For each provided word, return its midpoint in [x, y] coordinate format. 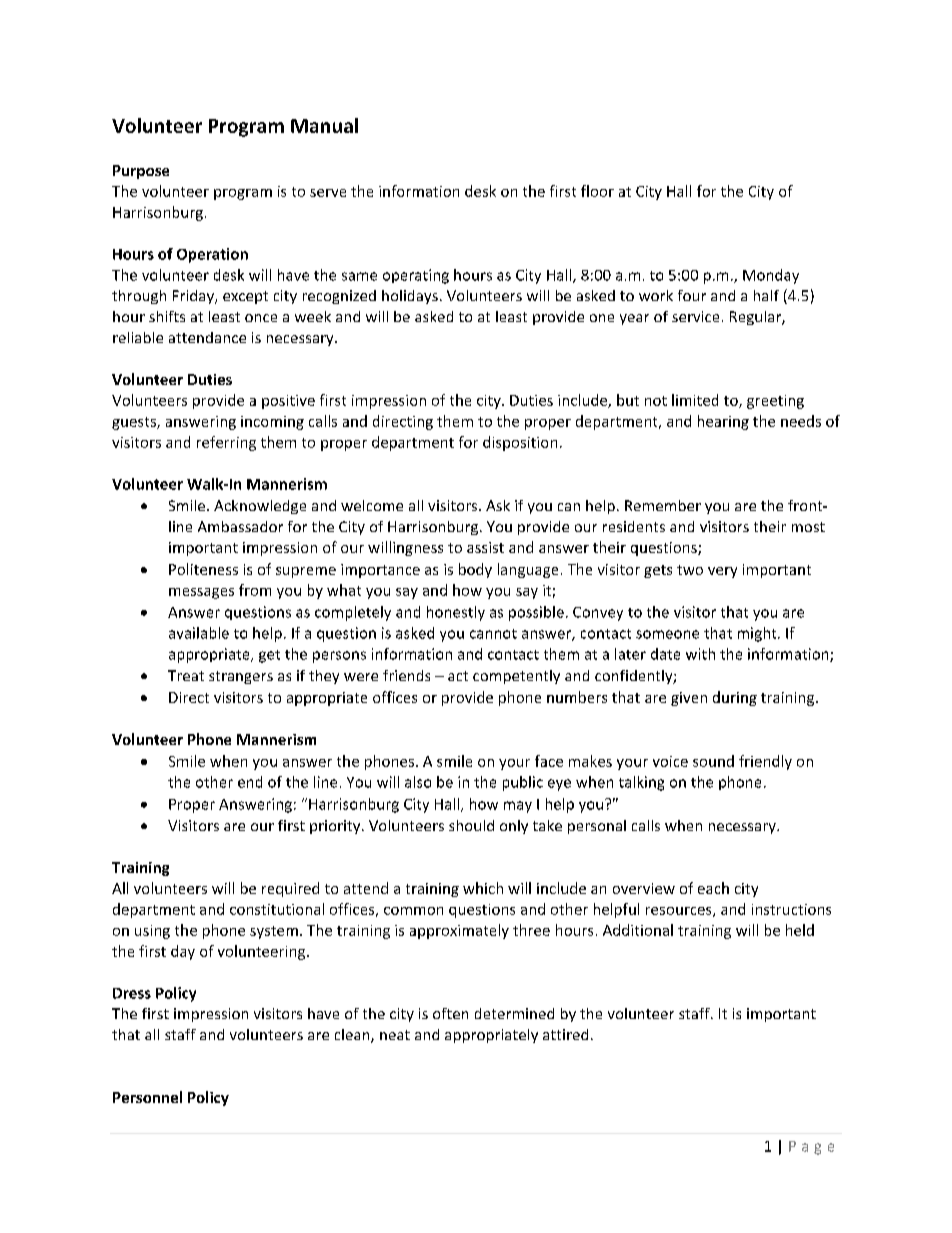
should [471, 825]
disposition [520, 443]
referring [226, 443]
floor [597, 191]
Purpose [141, 172]
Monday [771, 276]
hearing [723, 422]
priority [336, 827]
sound [713, 761]
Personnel [147, 1097]
